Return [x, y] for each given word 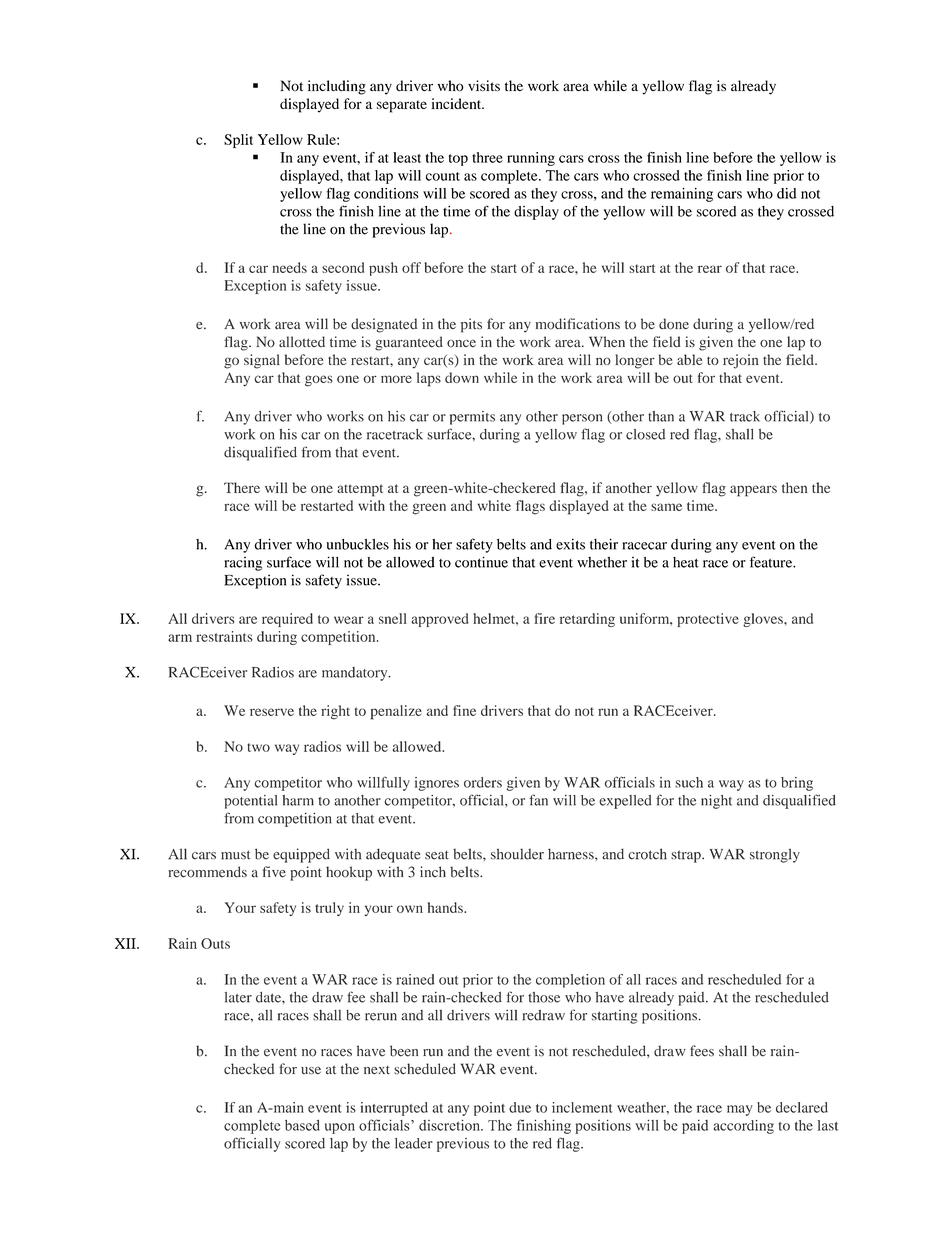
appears [753, 491]
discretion [451, 1125]
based [302, 1125]
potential [251, 802]
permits [472, 418]
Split [238, 141]
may [740, 1110]
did [786, 193]
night [716, 802]
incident [457, 103]
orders [483, 782]
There [242, 487]
